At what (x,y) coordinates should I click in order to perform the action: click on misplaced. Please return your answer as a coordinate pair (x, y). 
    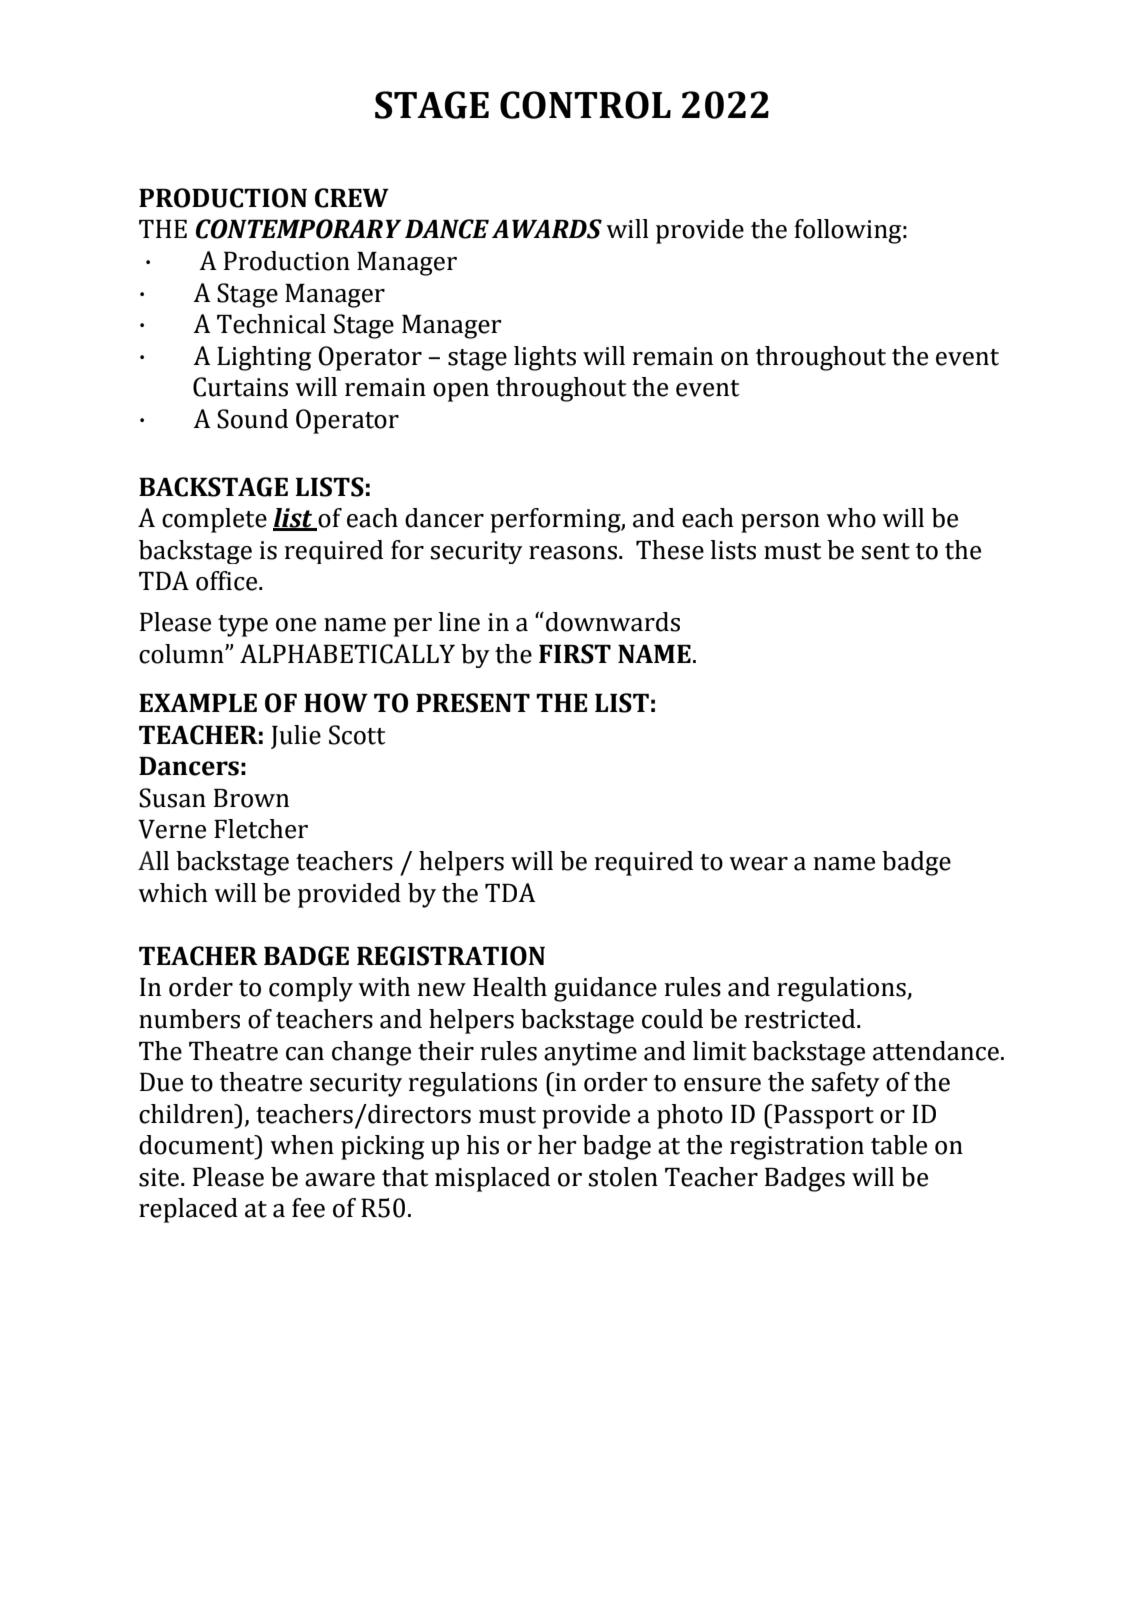
    Looking at the image, I should click on (492, 1179).
